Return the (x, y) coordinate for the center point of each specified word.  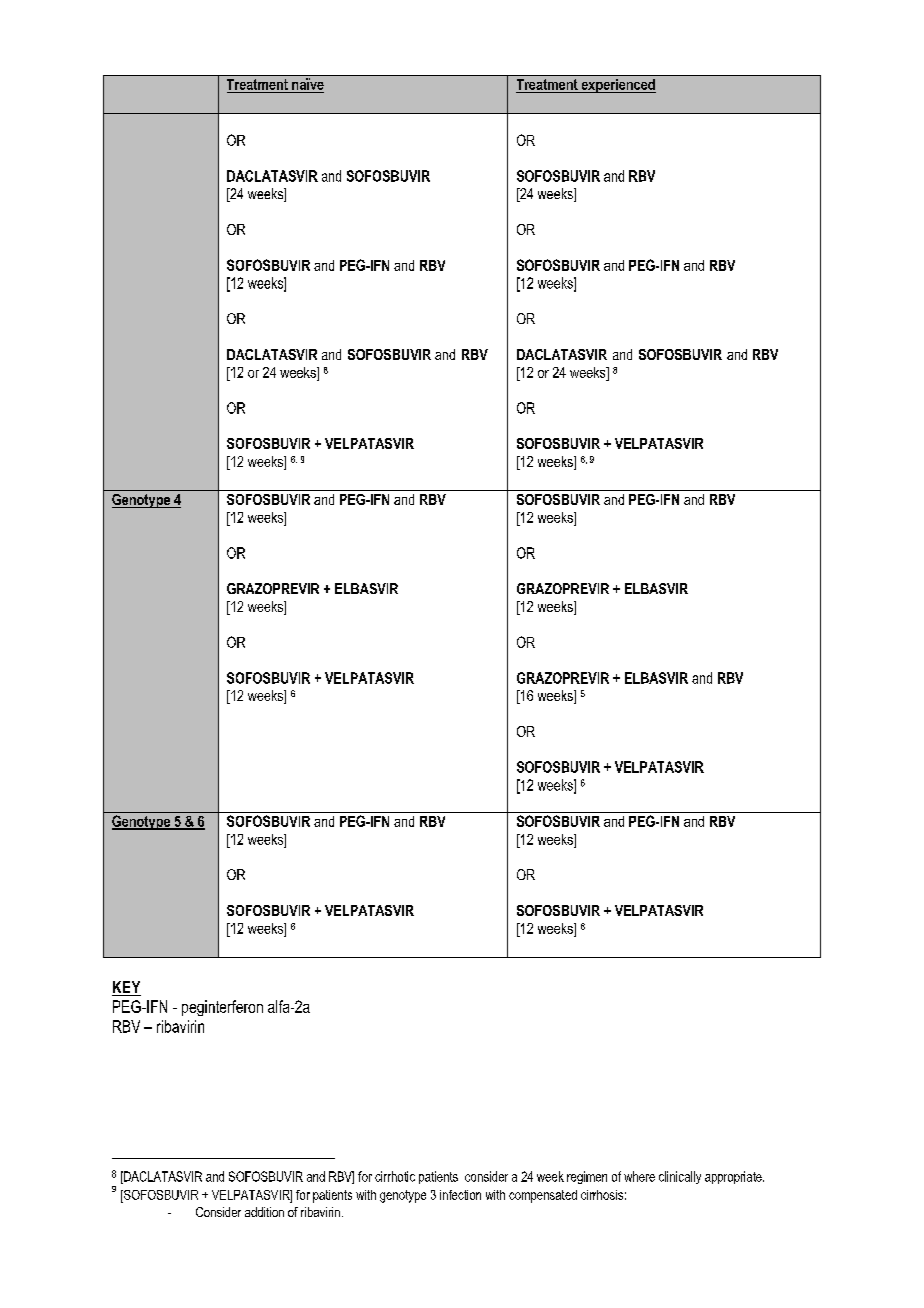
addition (264, 1212)
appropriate (734, 1177)
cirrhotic (395, 1176)
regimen (587, 1177)
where (639, 1176)
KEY (126, 988)
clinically (680, 1177)
